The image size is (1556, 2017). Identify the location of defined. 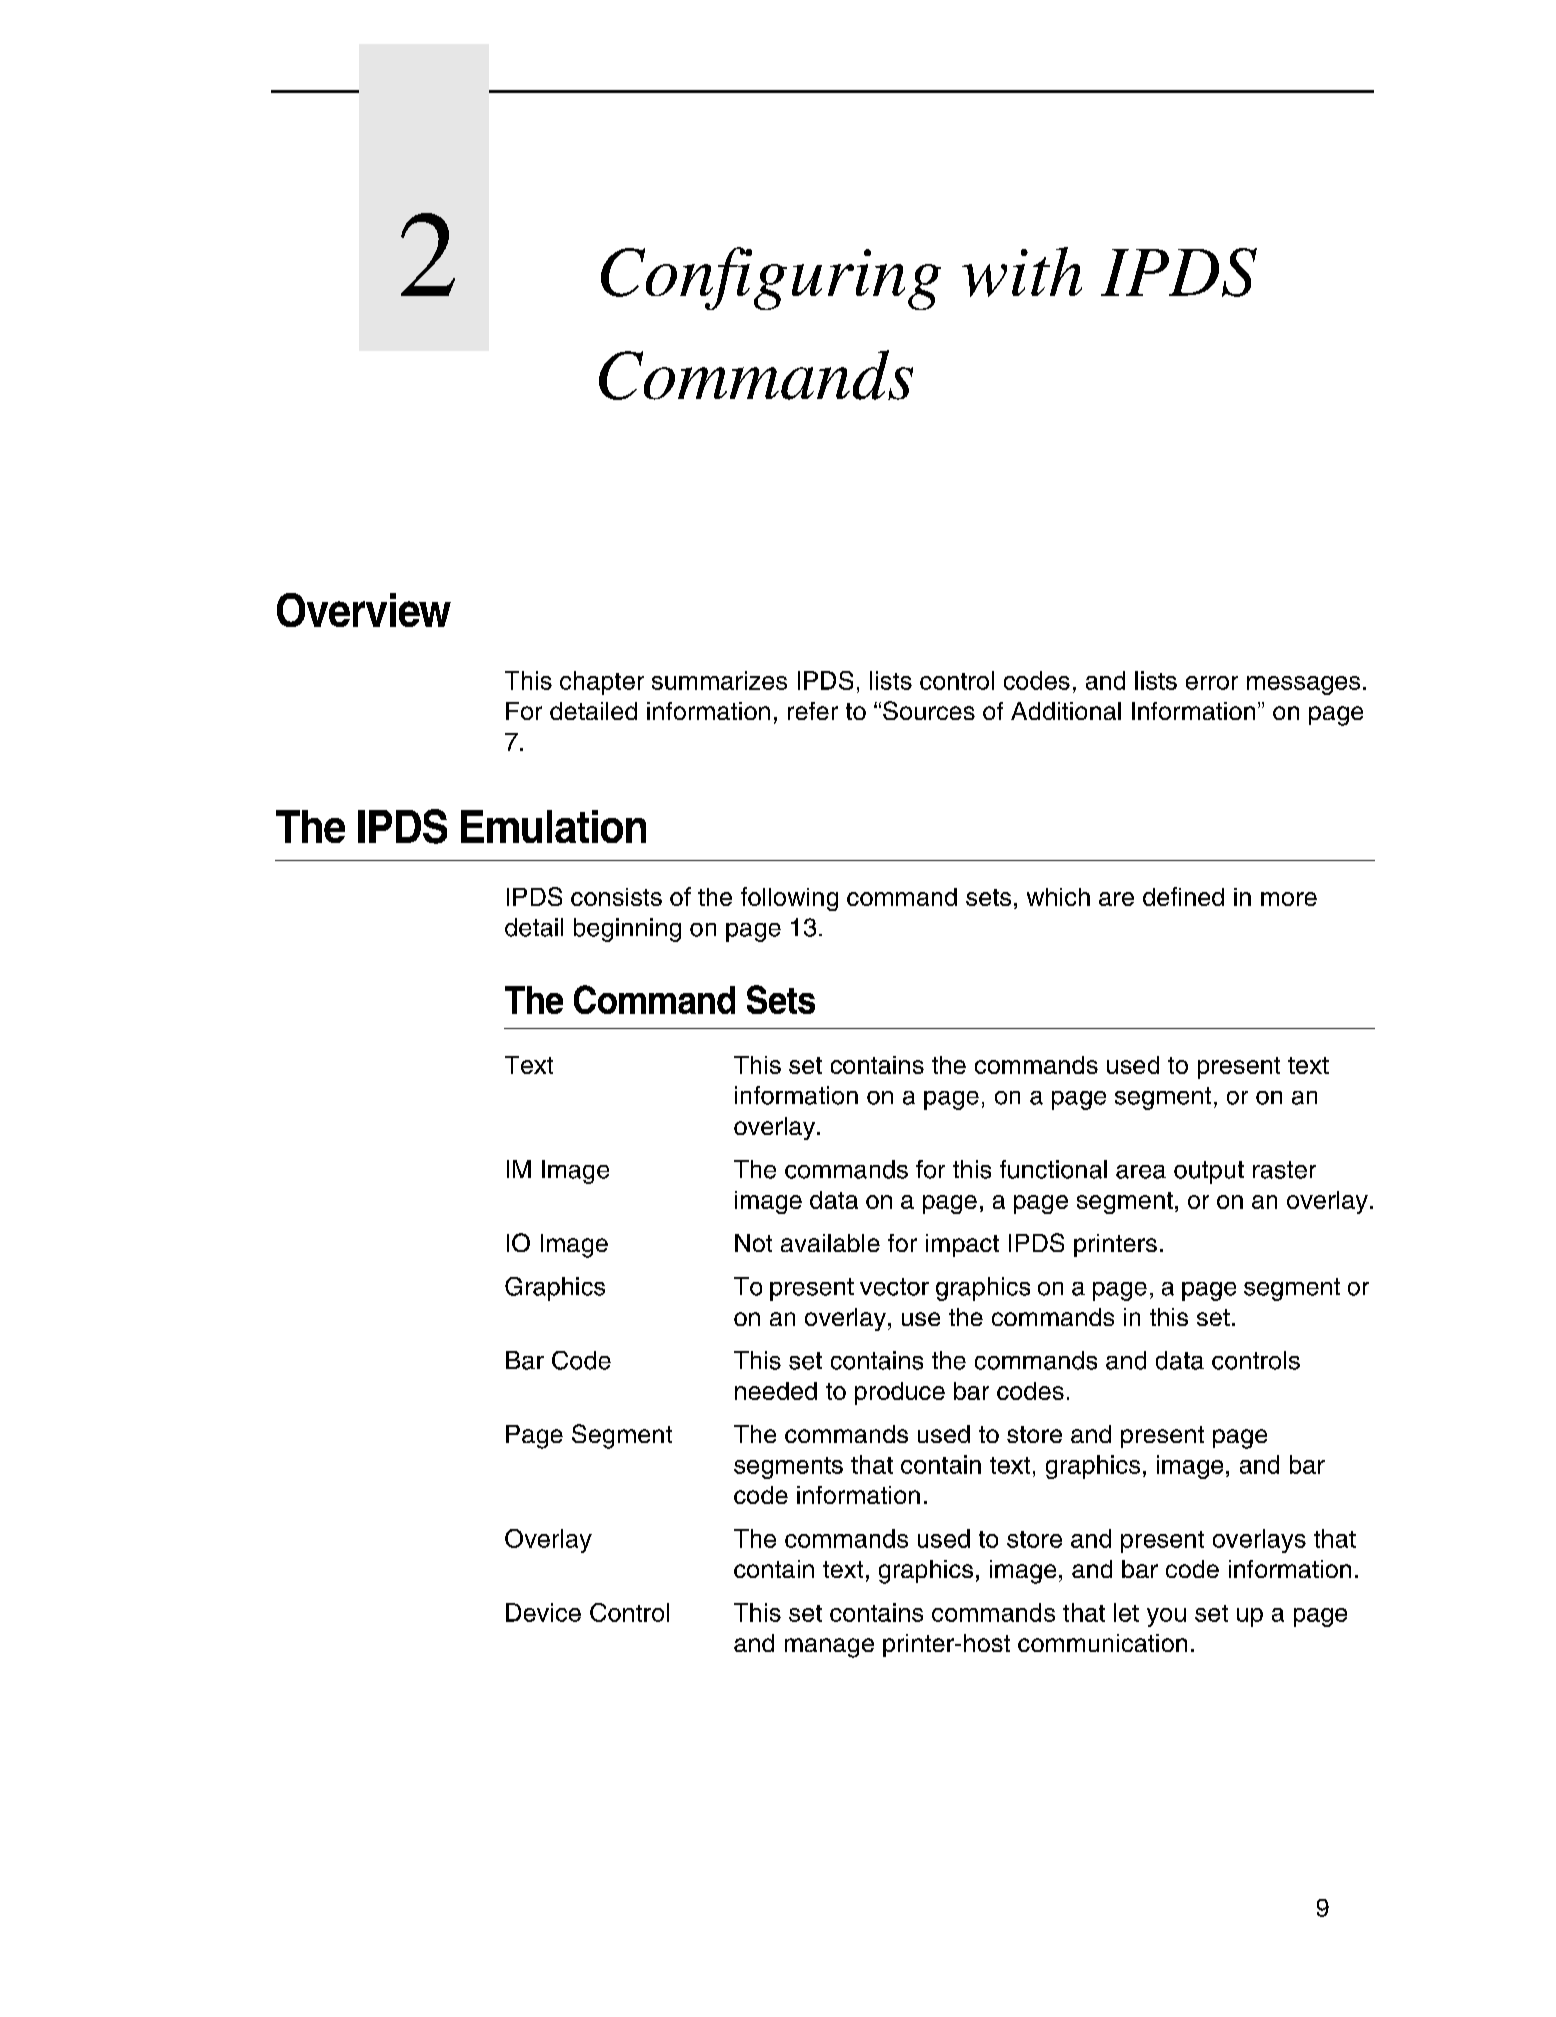
(1183, 896).
